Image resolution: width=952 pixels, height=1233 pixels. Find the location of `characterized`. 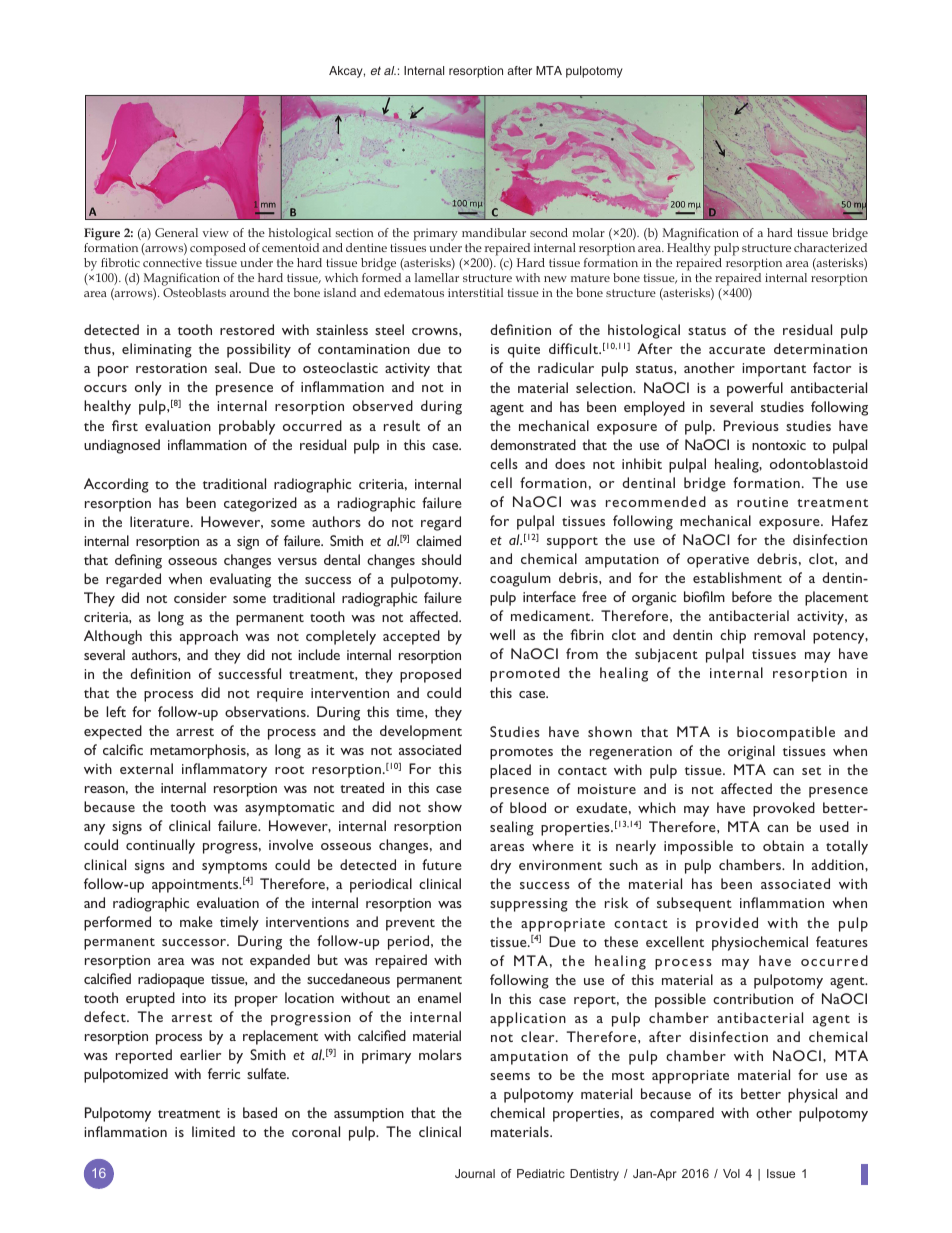

characterized is located at coordinates (830, 247).
